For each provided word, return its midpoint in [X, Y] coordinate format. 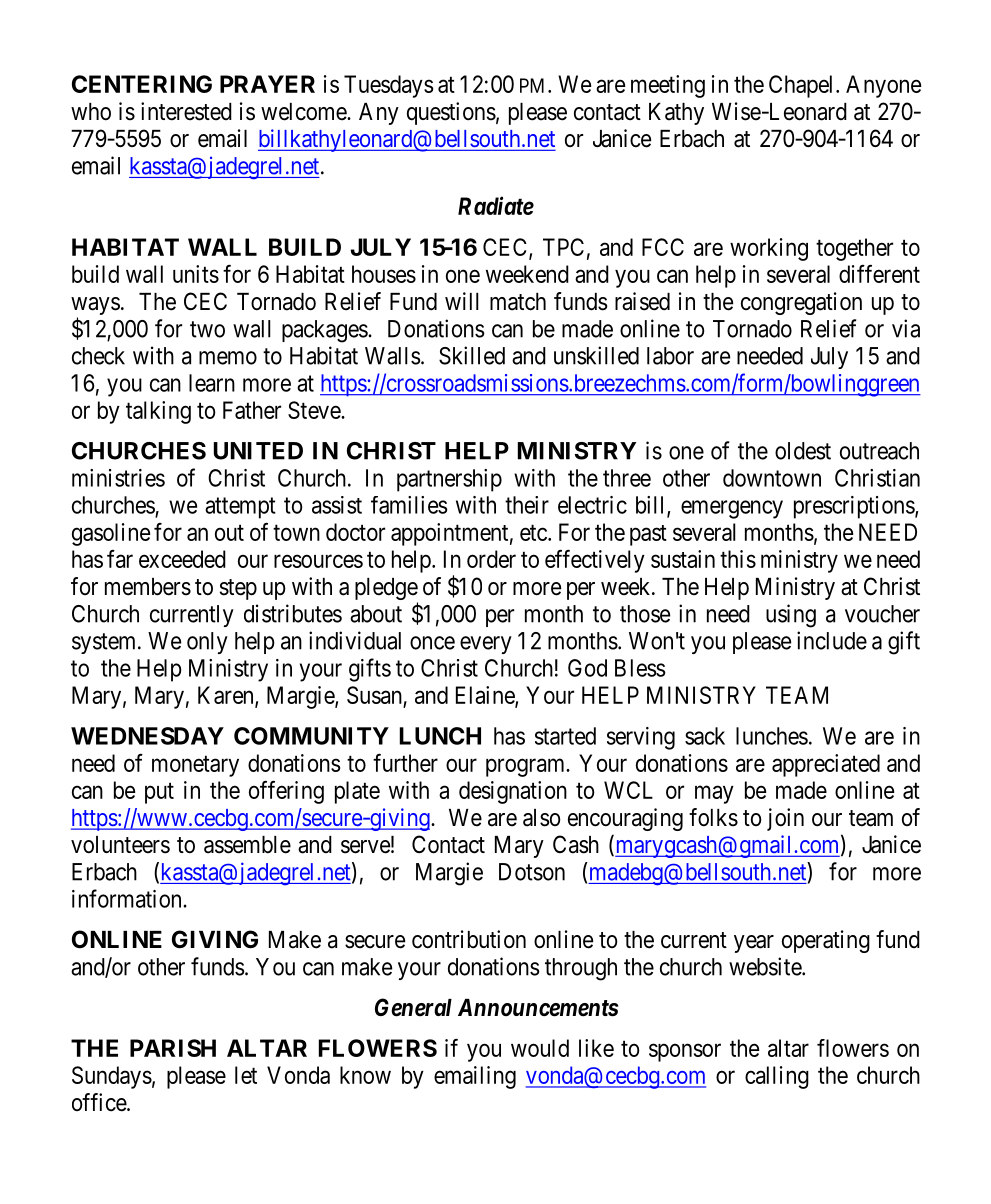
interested [186, 111]
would [540, 1048]
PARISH [173, 1048]
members [148, 587]
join [785, 819]
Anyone [883, 86]
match [518, 302]
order [491, 559]
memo [228, 358]
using [791, 616]
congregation [801, 303]
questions [451, 113]
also [542, 818]
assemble [247, 845]
